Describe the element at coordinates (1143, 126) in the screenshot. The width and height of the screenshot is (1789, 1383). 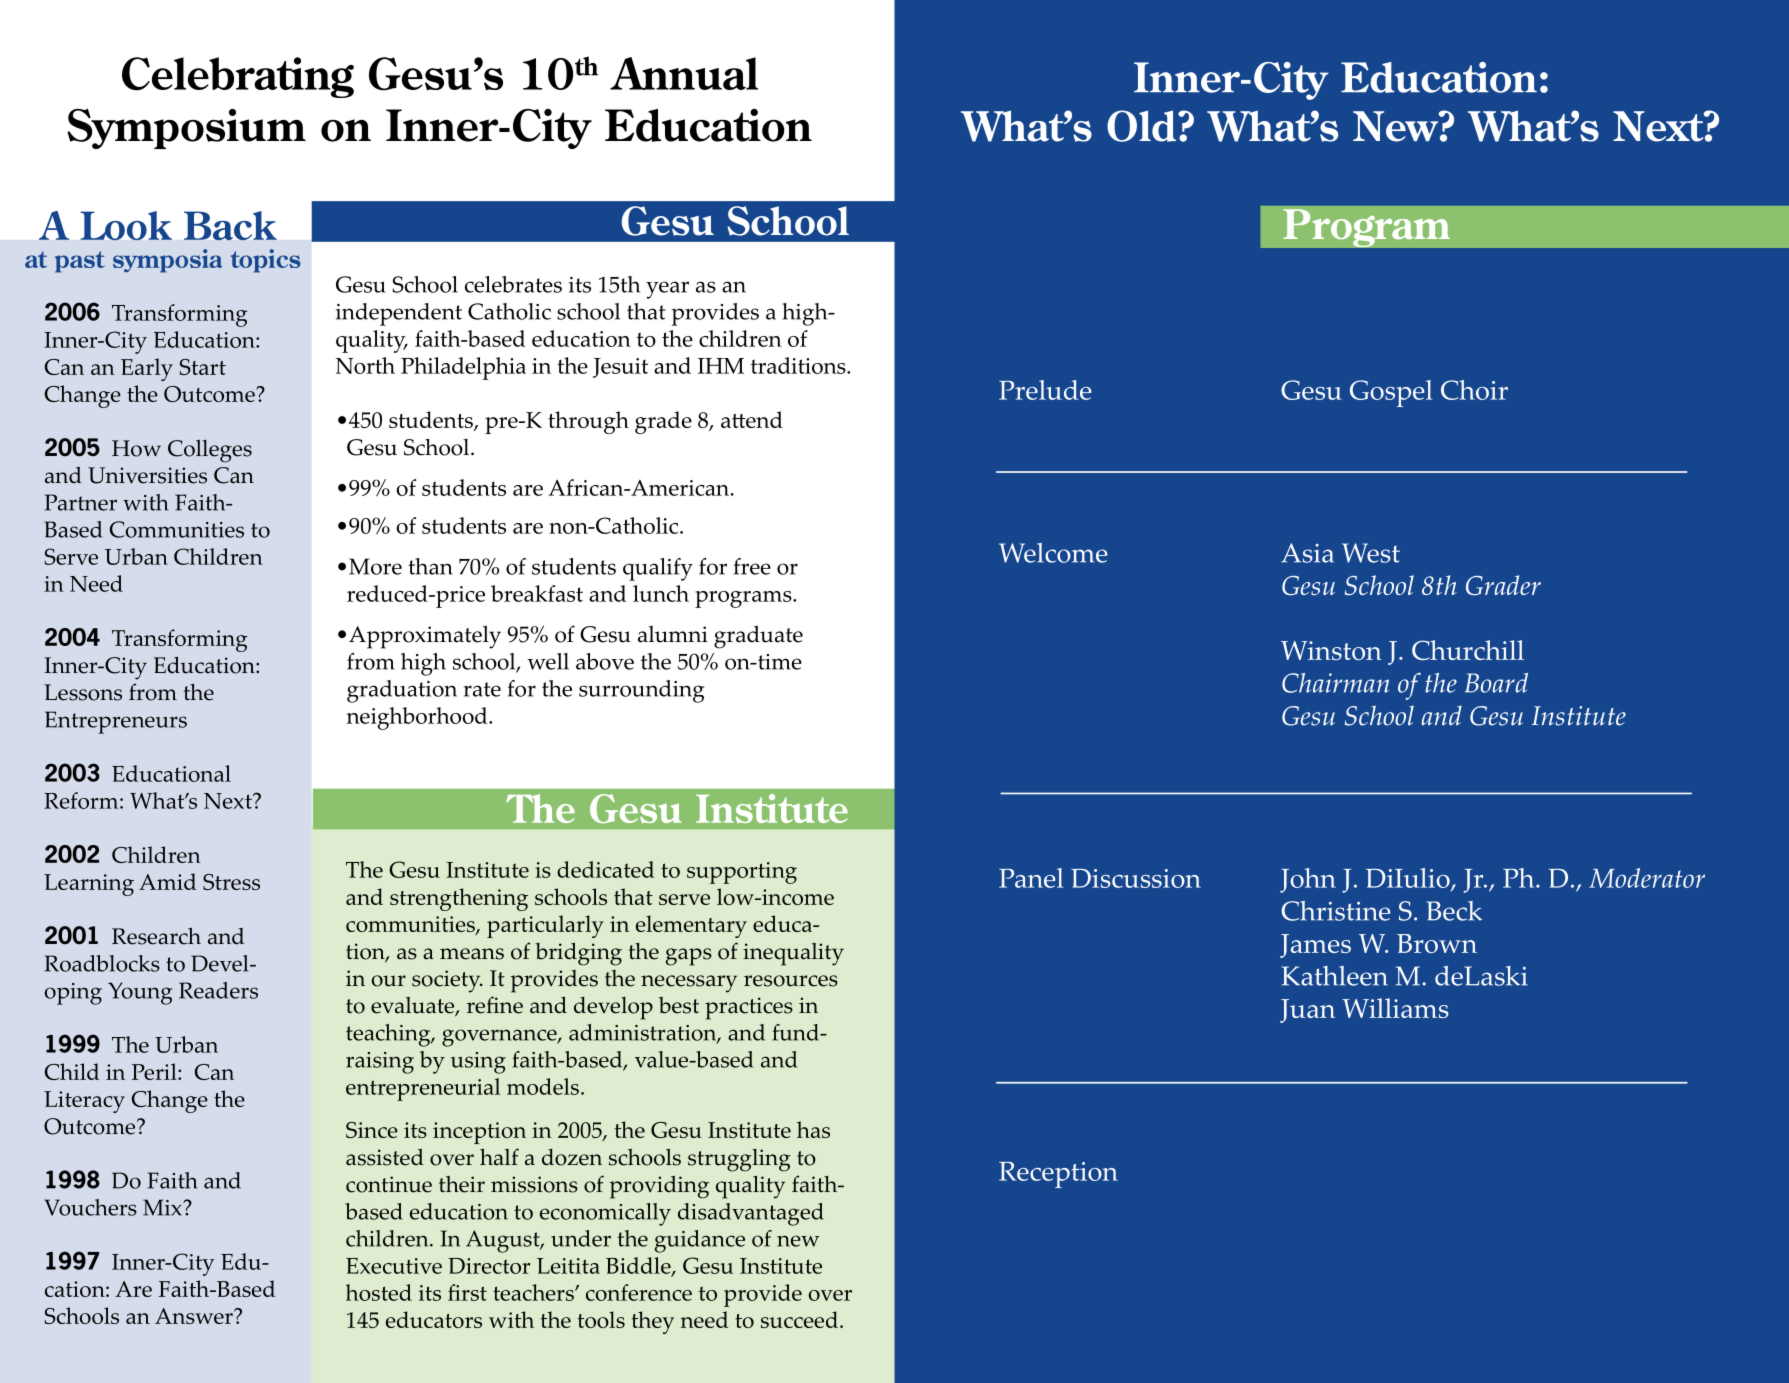
I see `Old` at that location.
